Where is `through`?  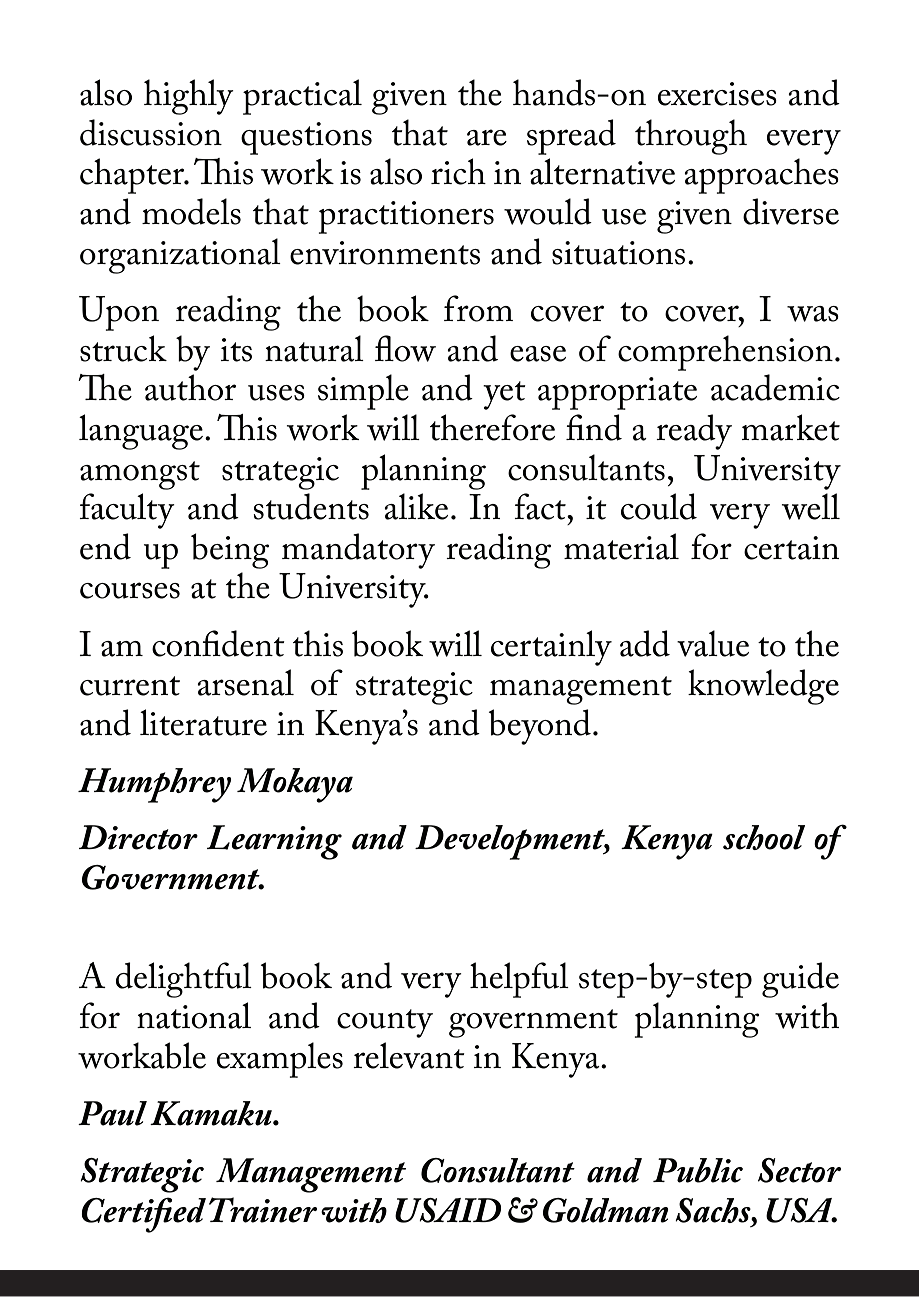 through is located at coordinates (691, 137).
